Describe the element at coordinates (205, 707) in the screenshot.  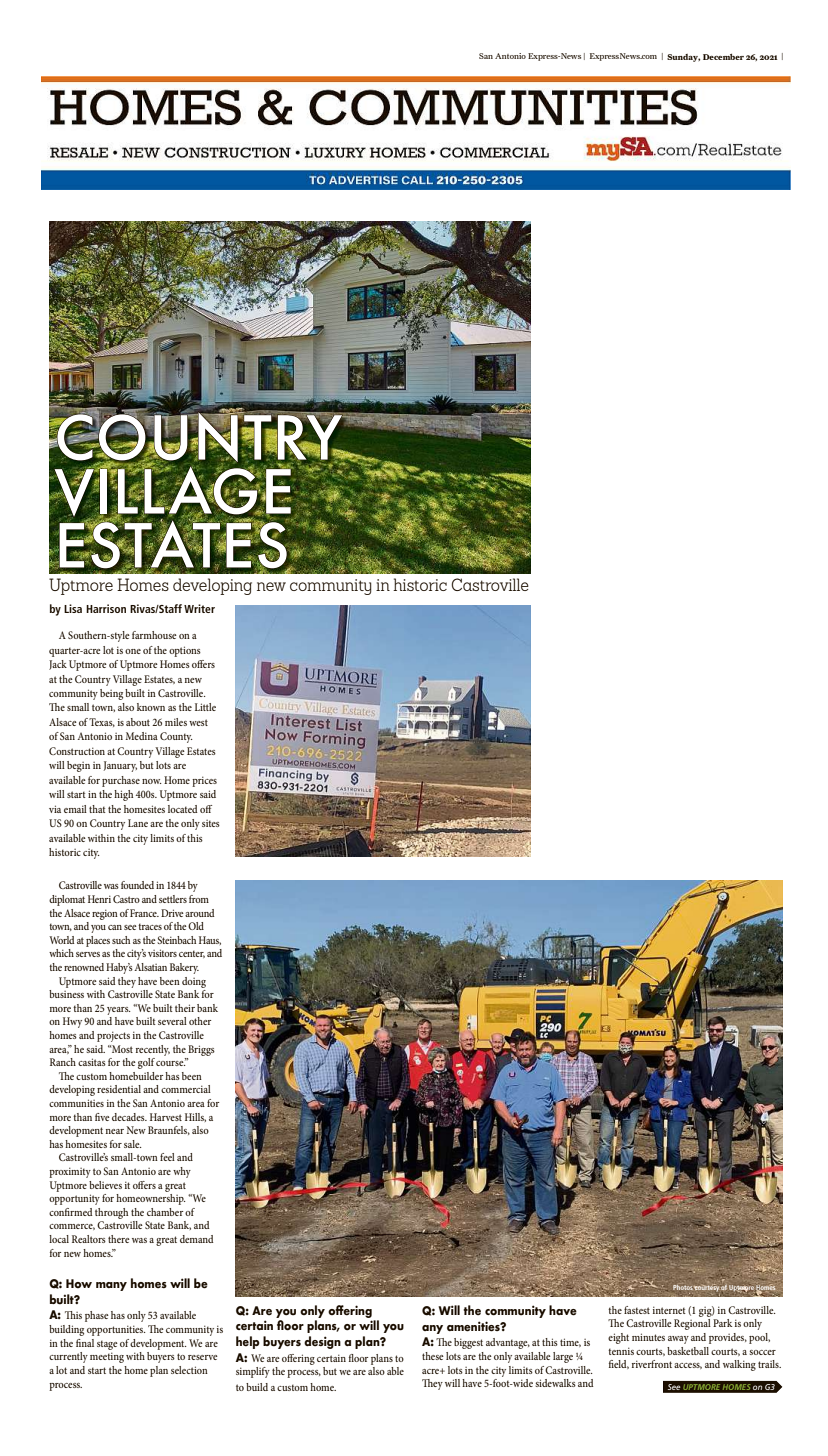
I see `Little` at that location.
